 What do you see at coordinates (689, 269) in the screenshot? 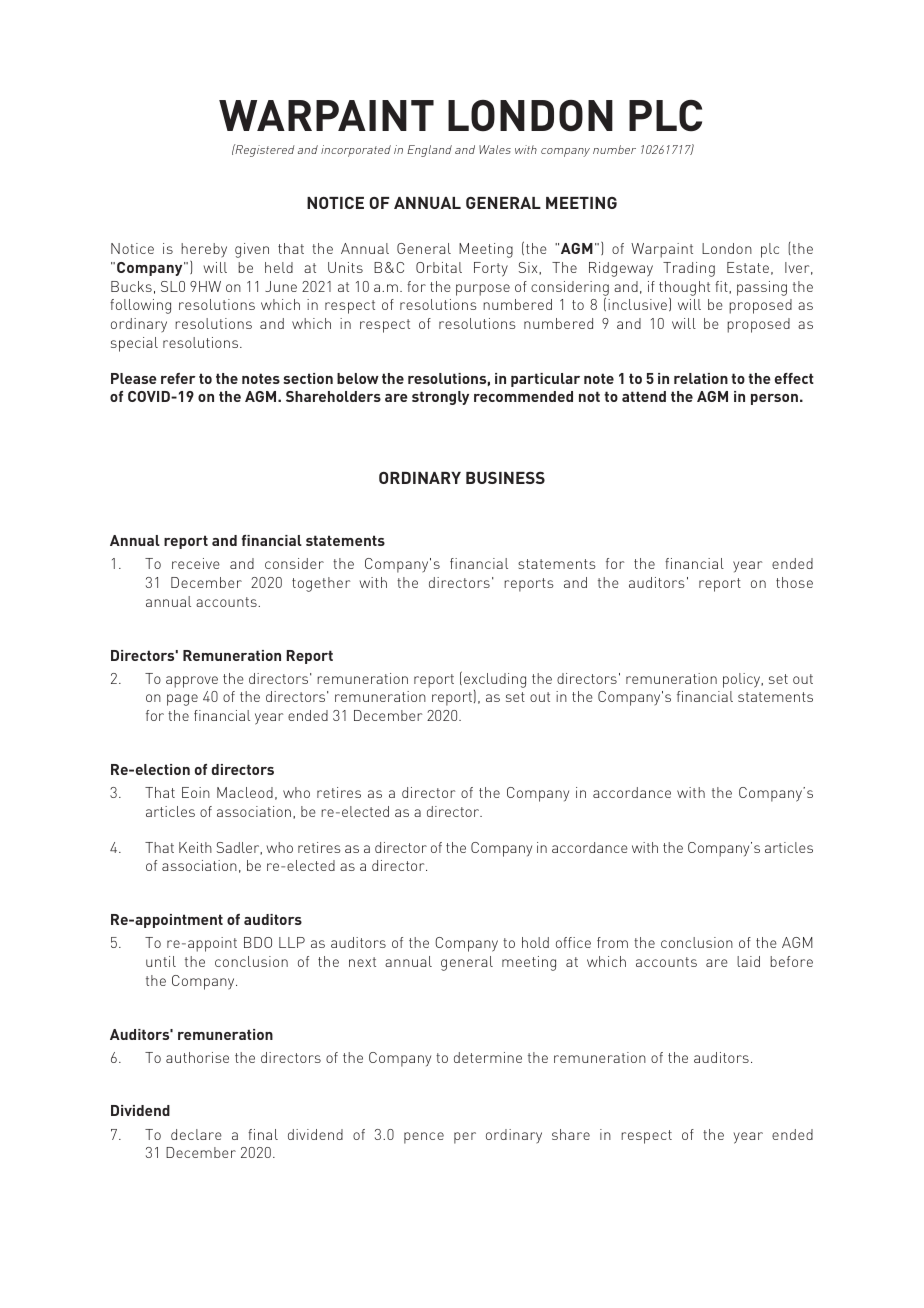
I see `Trading` at bounding box center [689, 269].
